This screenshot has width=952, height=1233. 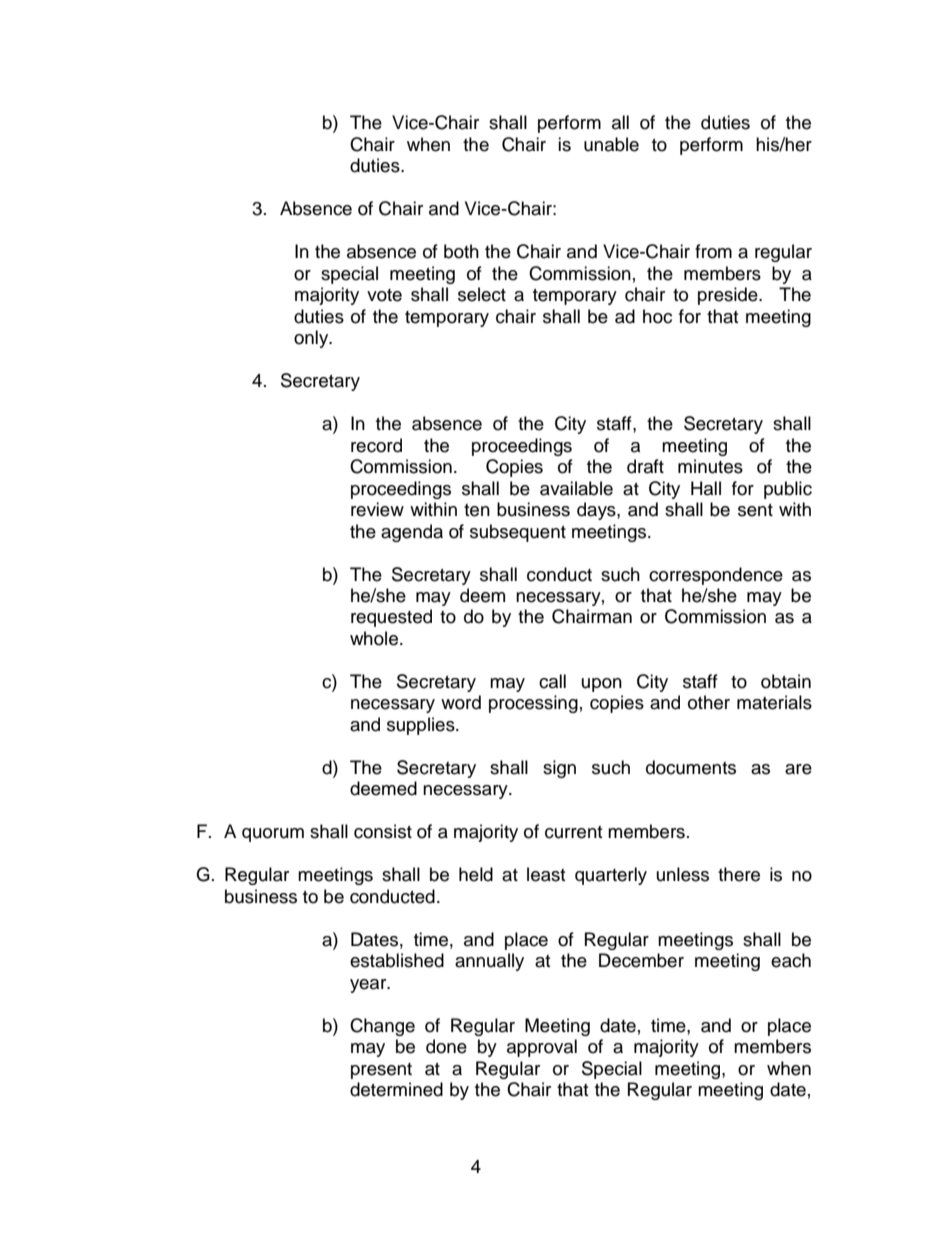 I want to click on vote, so click(x=384, y=295).
